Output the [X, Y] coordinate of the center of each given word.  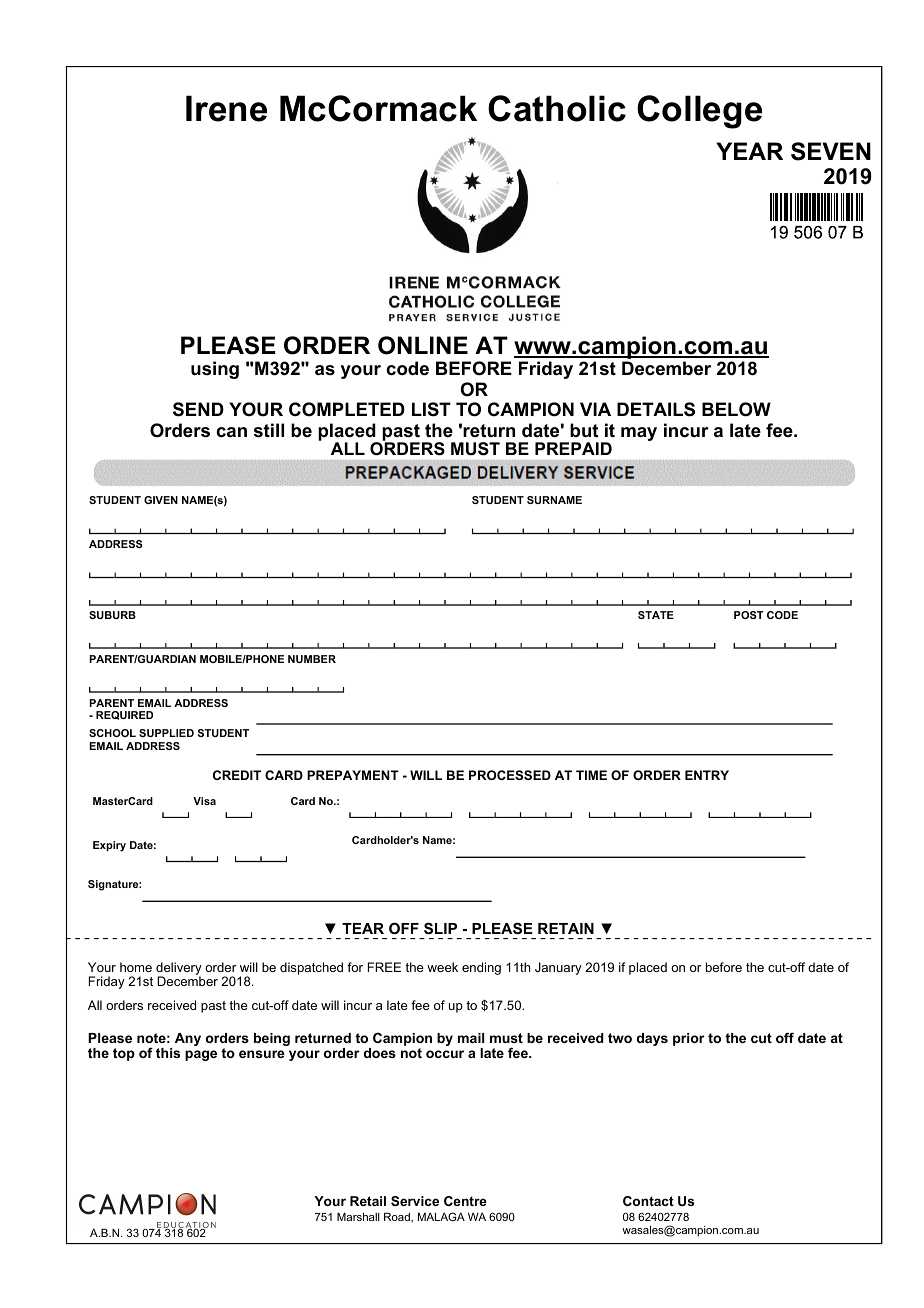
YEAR [749, 151]
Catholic [557, 108]
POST [749, 615]
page [201, 1055]
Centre [465, 1201]
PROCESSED [510, 775]
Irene [226, 108]
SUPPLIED [166, 733]
